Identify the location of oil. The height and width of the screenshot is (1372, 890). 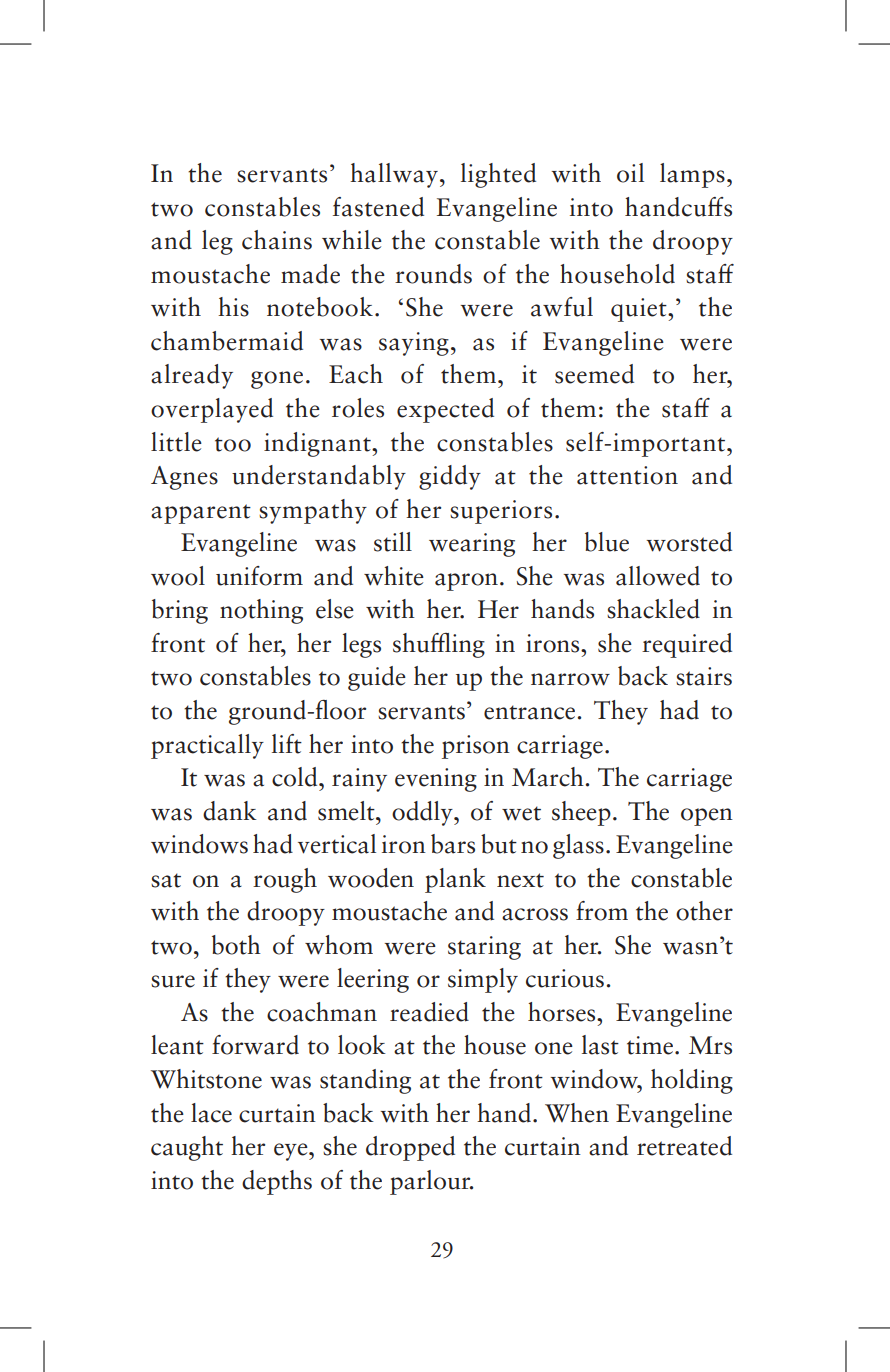
(630, 173).
